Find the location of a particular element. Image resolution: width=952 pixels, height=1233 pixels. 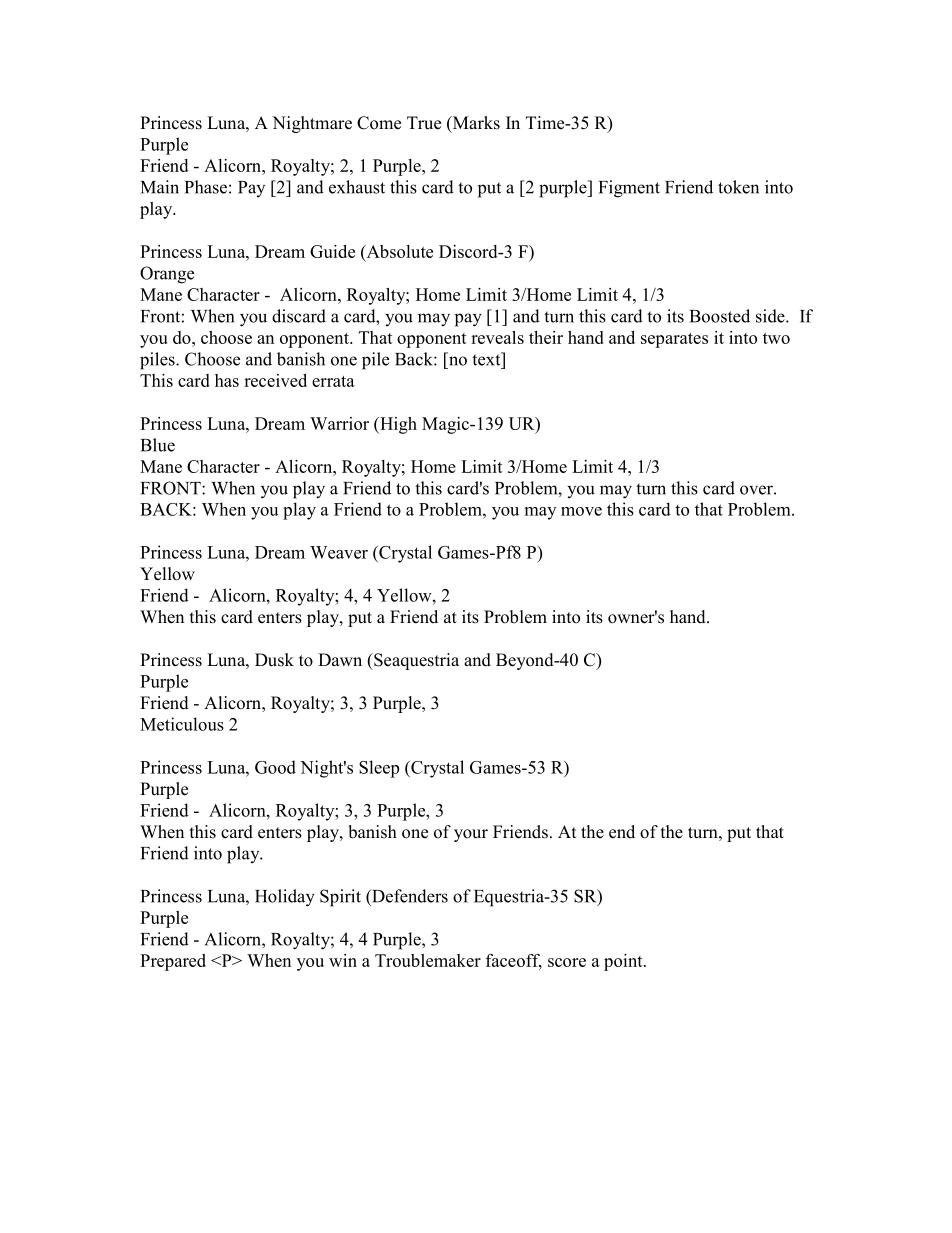

move is located at coordinates (581, 511).
